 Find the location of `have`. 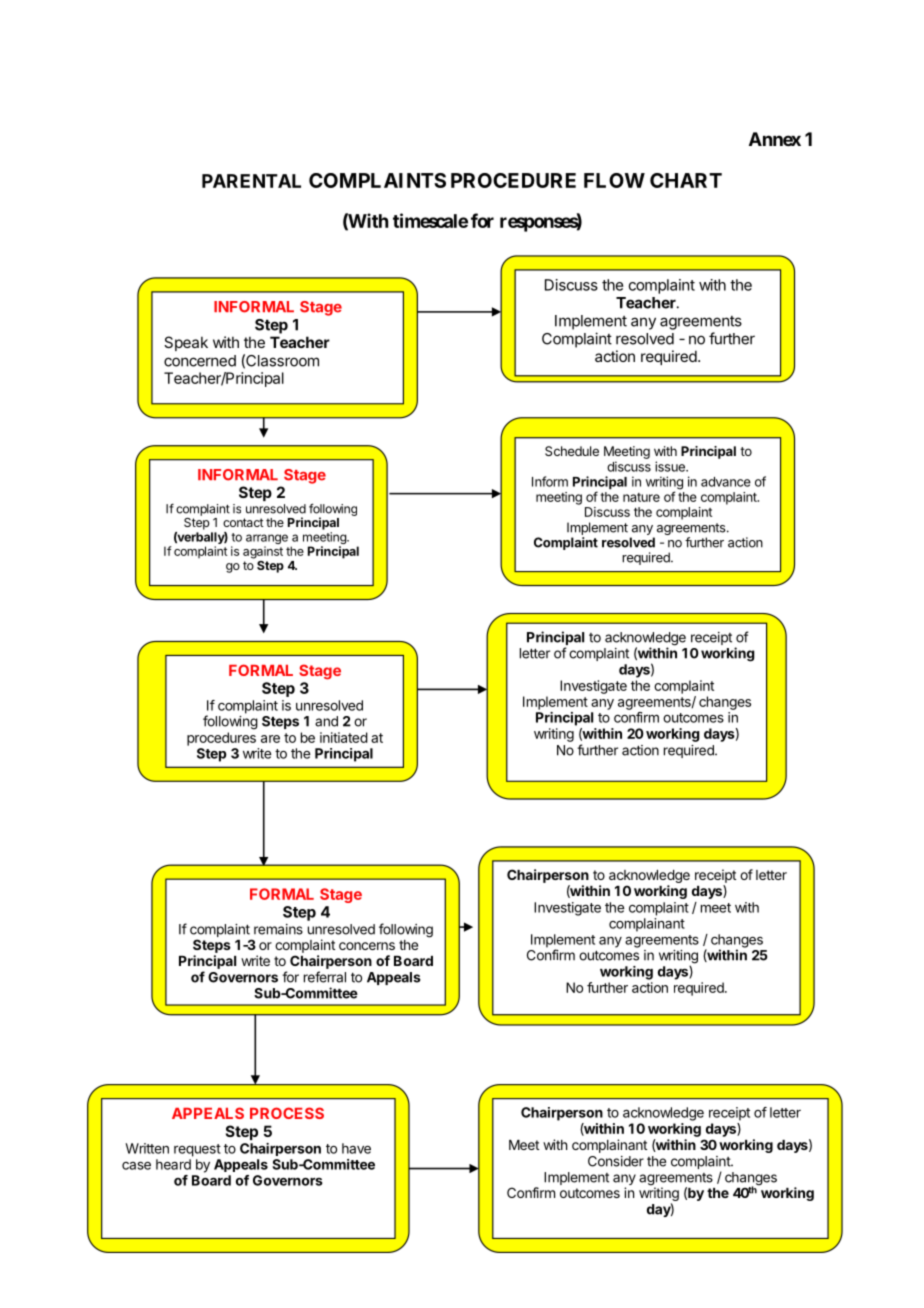

have is located at coordinates (356, 1148).
